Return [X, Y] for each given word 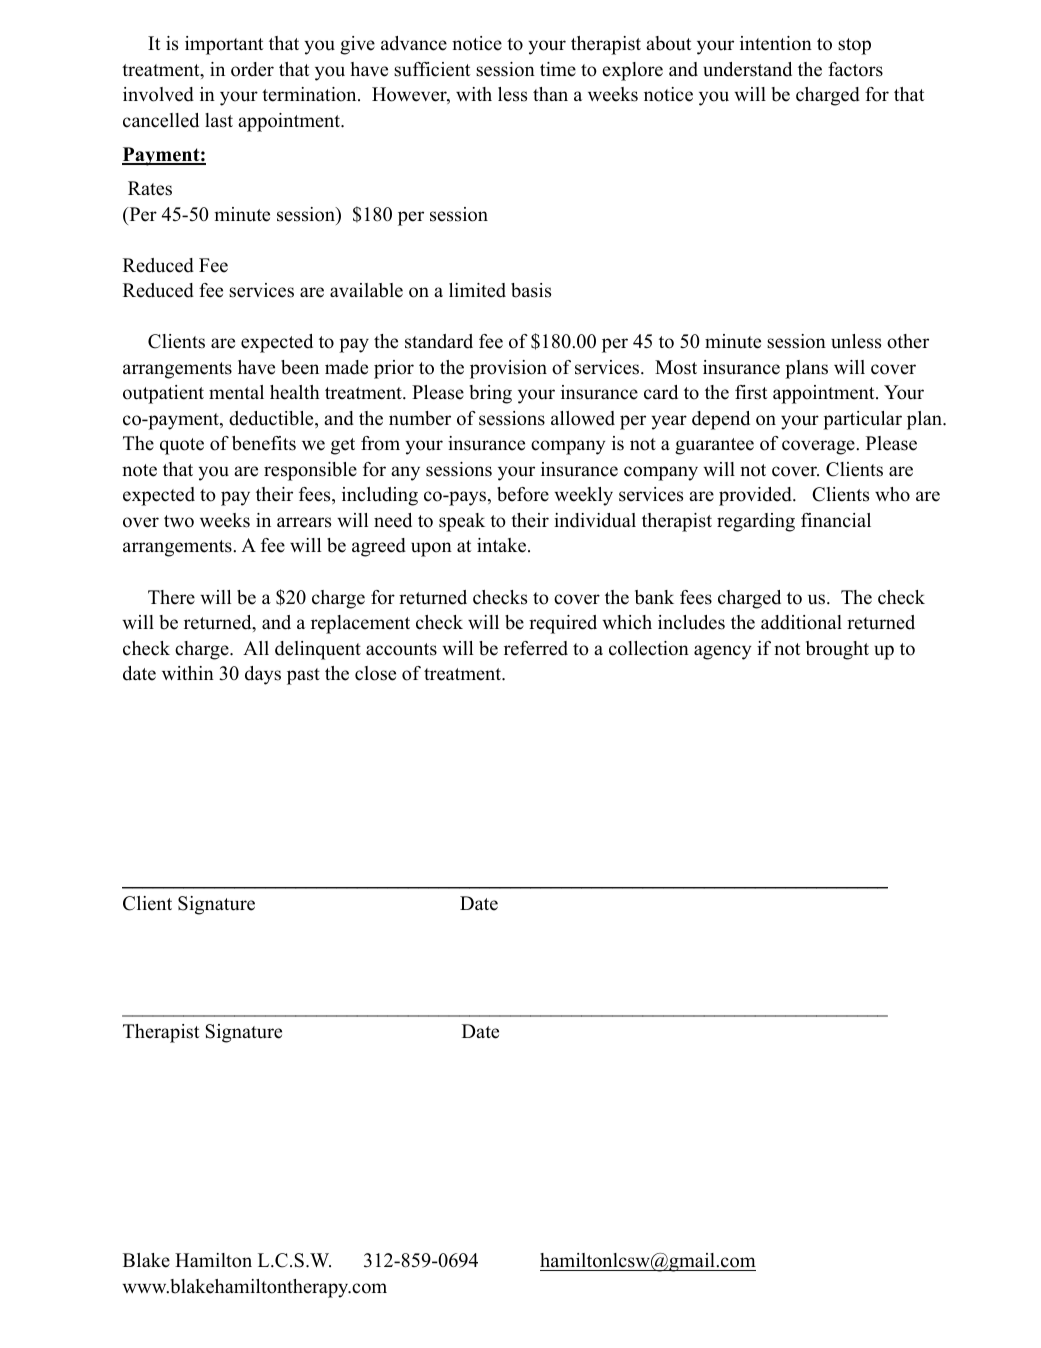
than [550, 94]
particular [862, 420]
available [366, 290]
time [558, 69]
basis [531, 290]
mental [236, 392]
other [908, 341]
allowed [583, 418]
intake [501, 545]
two [179, 521]
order [252, 69]
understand [747, 69]
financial [836, 520]
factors [855, 69]
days [263, 675]
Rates [150, 188]
